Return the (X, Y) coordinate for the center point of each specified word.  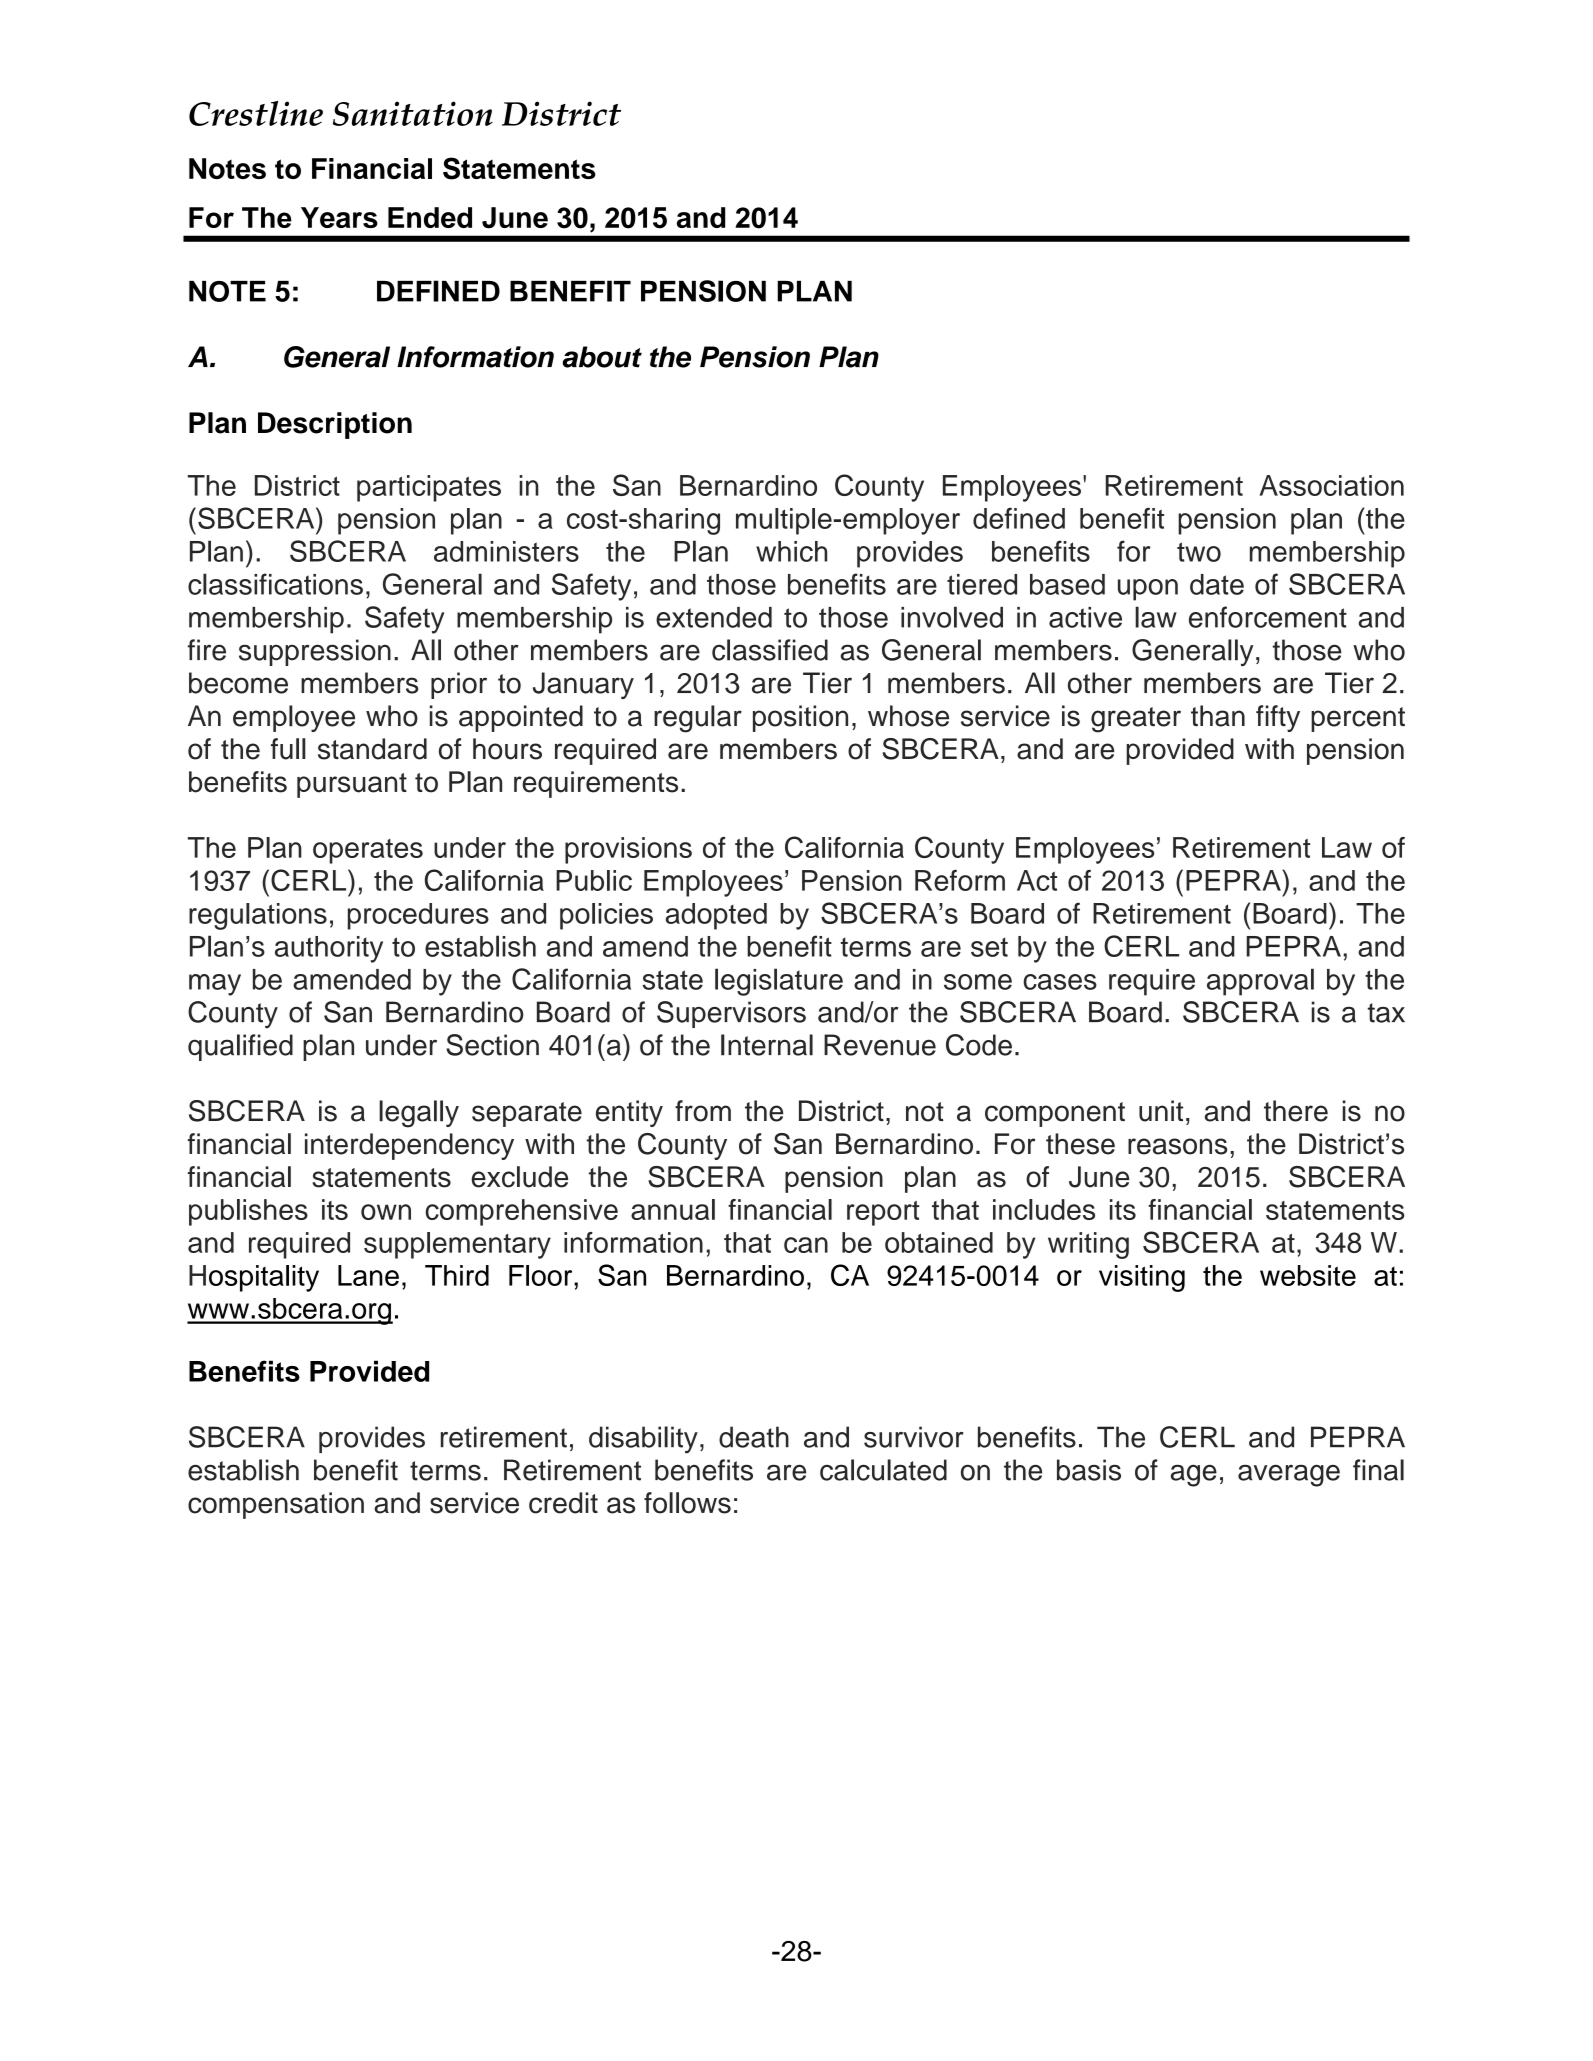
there (1296, 1111)
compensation (276, 1505)
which (791, 551)
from (703, 1111)
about (602, 357)
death (754, 1437)
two (1199, 552)
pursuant (352, 785)
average (1289, 1476)
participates (429, 488)
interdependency (409, 1146)
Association (1331, 485)
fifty (1278, 718)
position (800, 718)
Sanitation (413, 113)
